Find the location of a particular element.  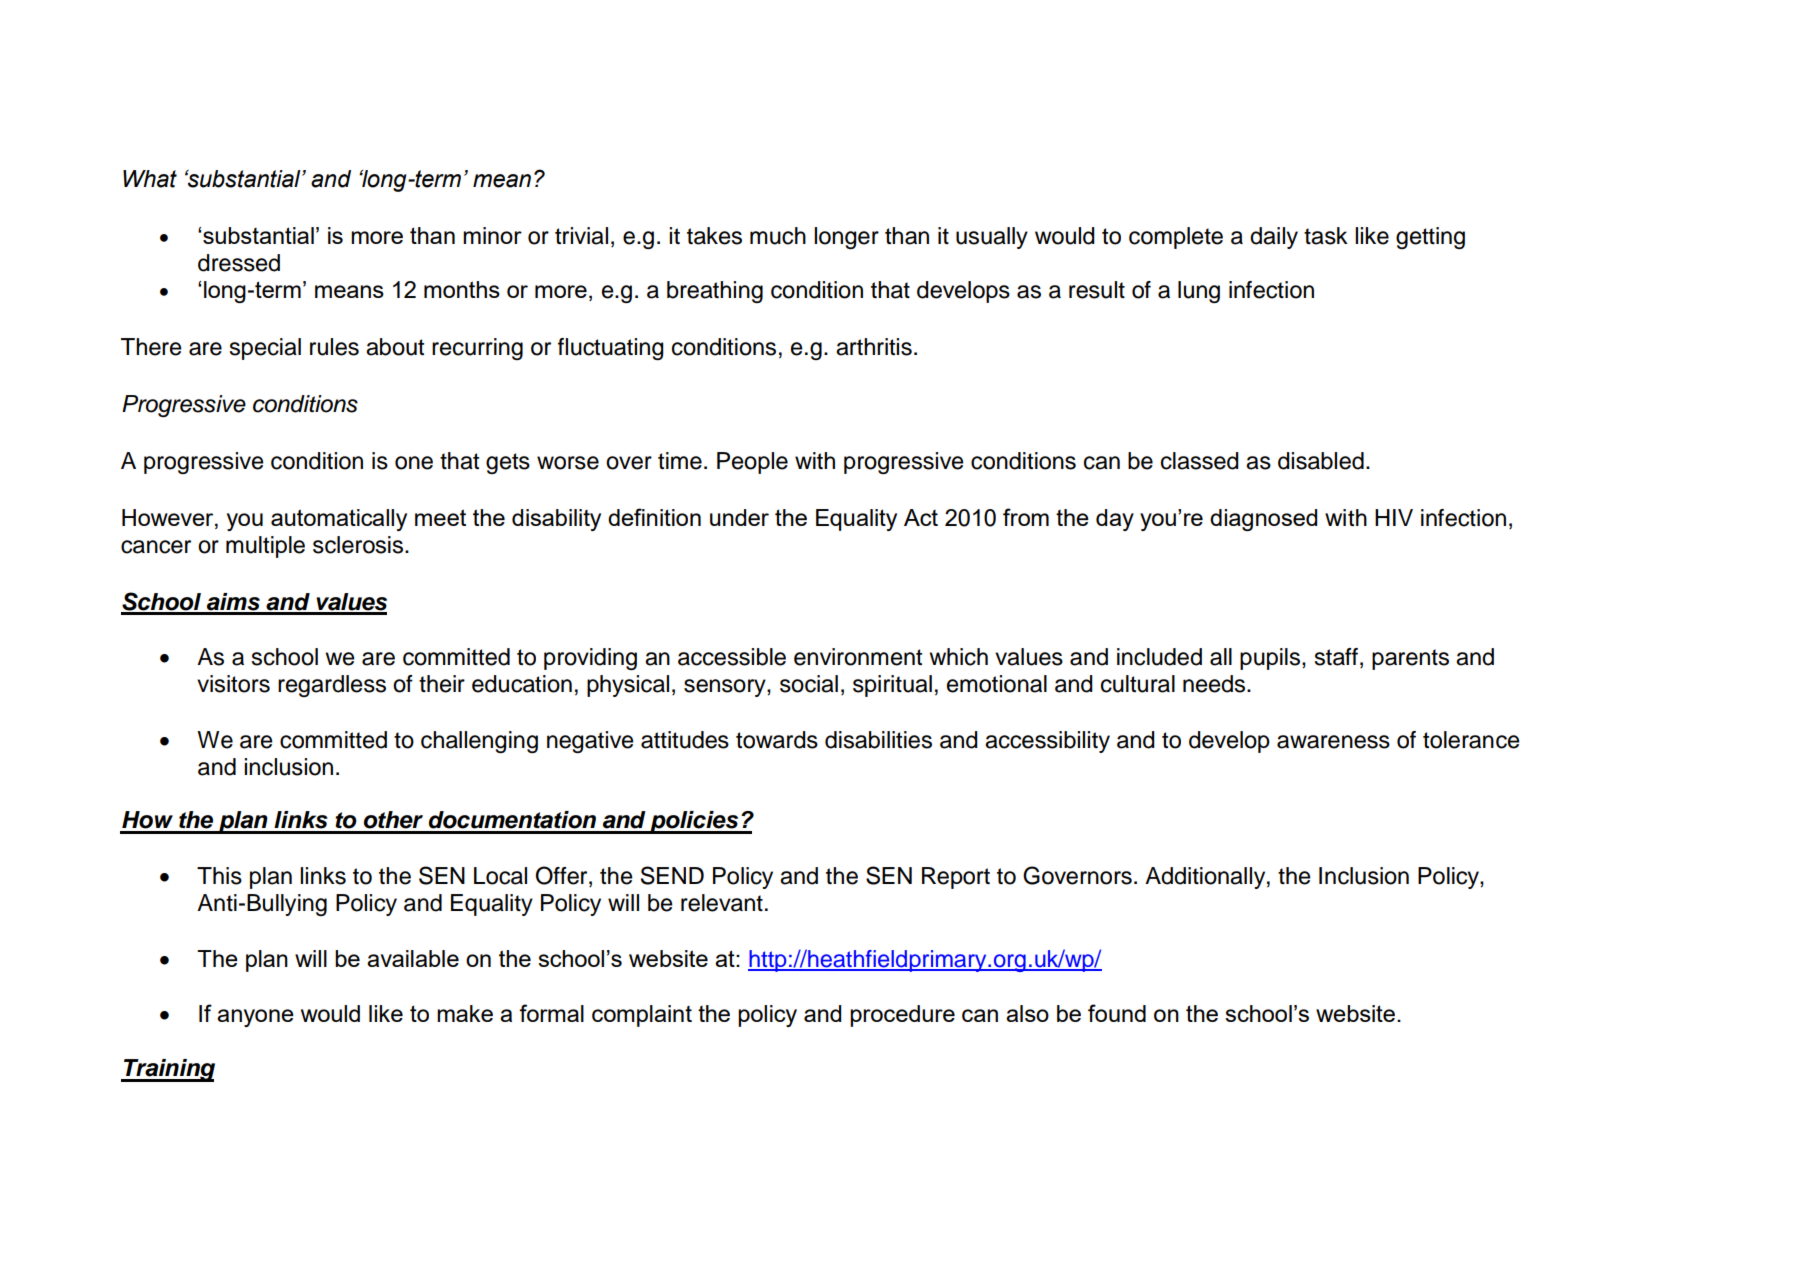

environment is located at coordinates (858, 657).
